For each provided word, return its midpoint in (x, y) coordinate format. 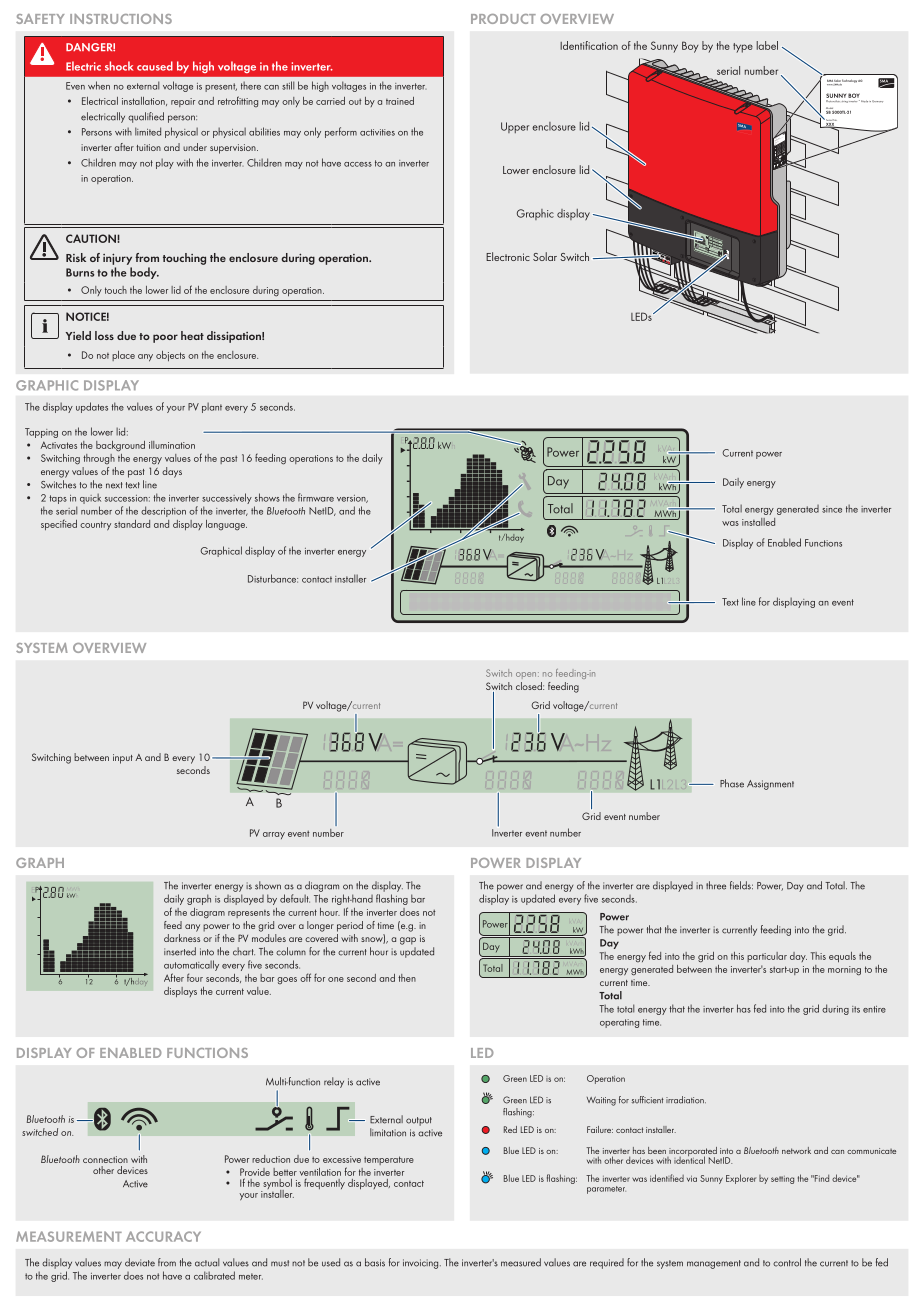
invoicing (422, 1264)
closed (530, 686)
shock (119, 66)
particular (767, 957)
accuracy (163, 1236)
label (767, 45)
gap (408, 941)
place (123, 356)
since (832, 509)
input (123, 759)
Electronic (508, 256)
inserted (180, 951)
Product (503, 19)
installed (758, 522)
